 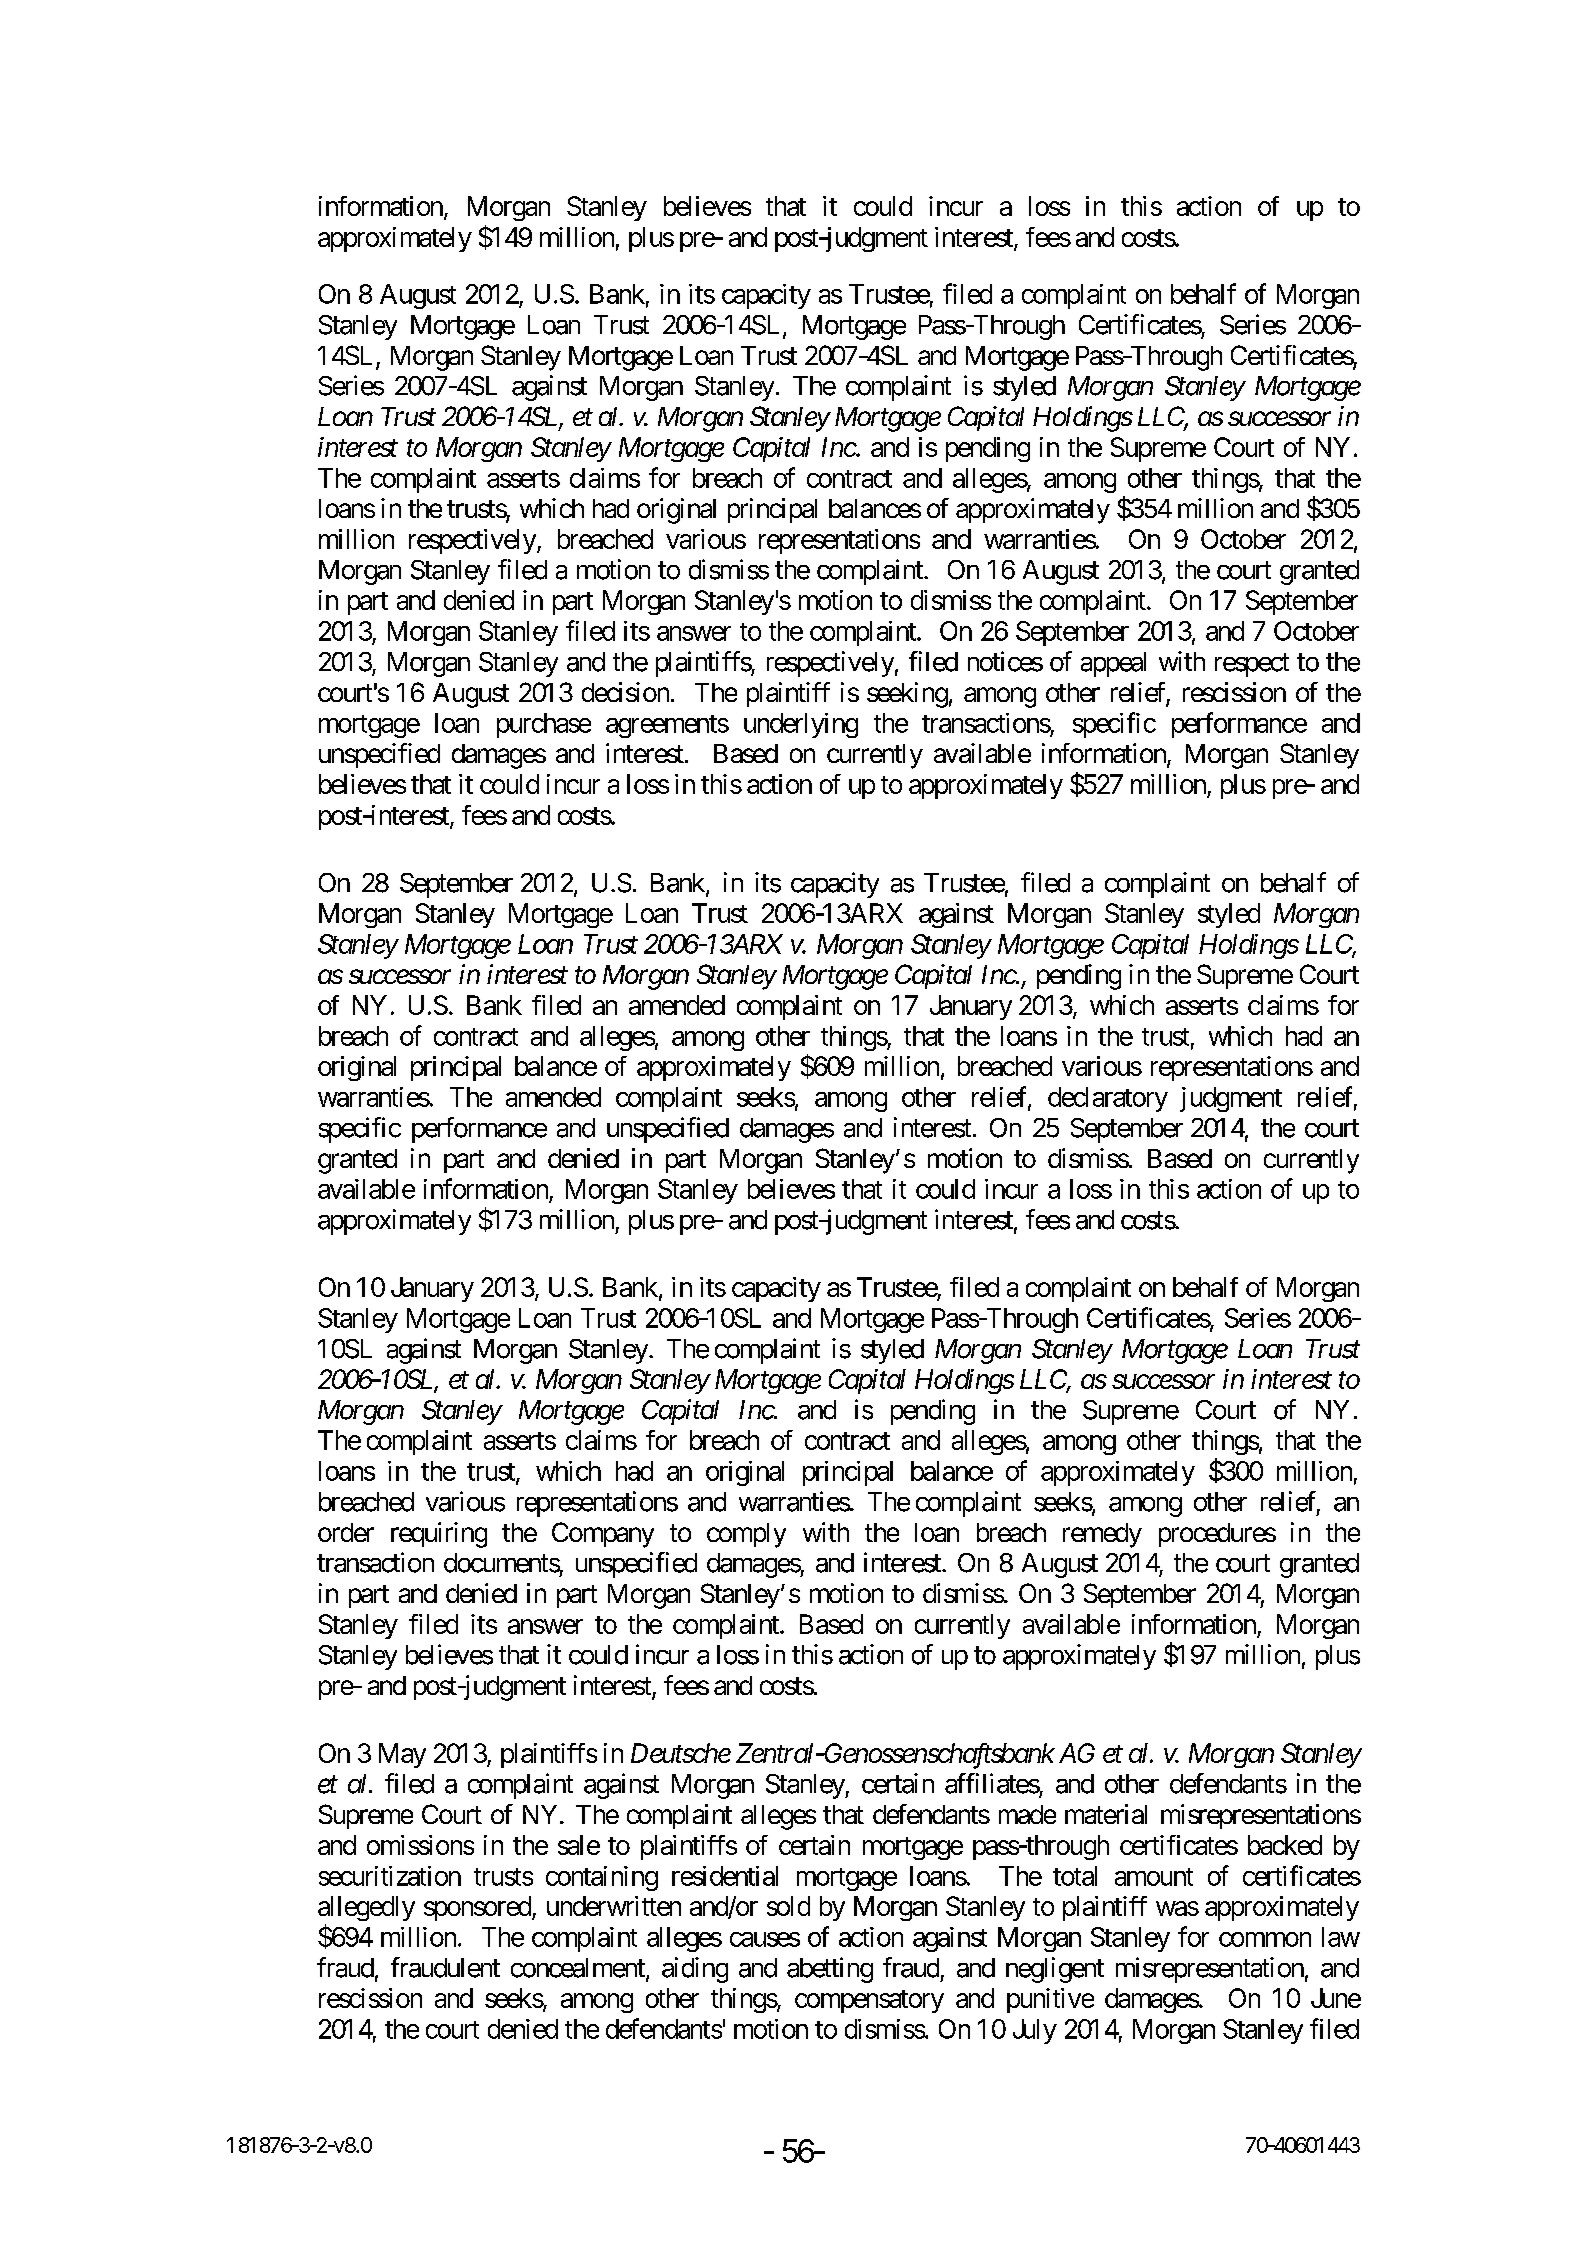 I want to click on comply, so click(x=746, y=1535).
